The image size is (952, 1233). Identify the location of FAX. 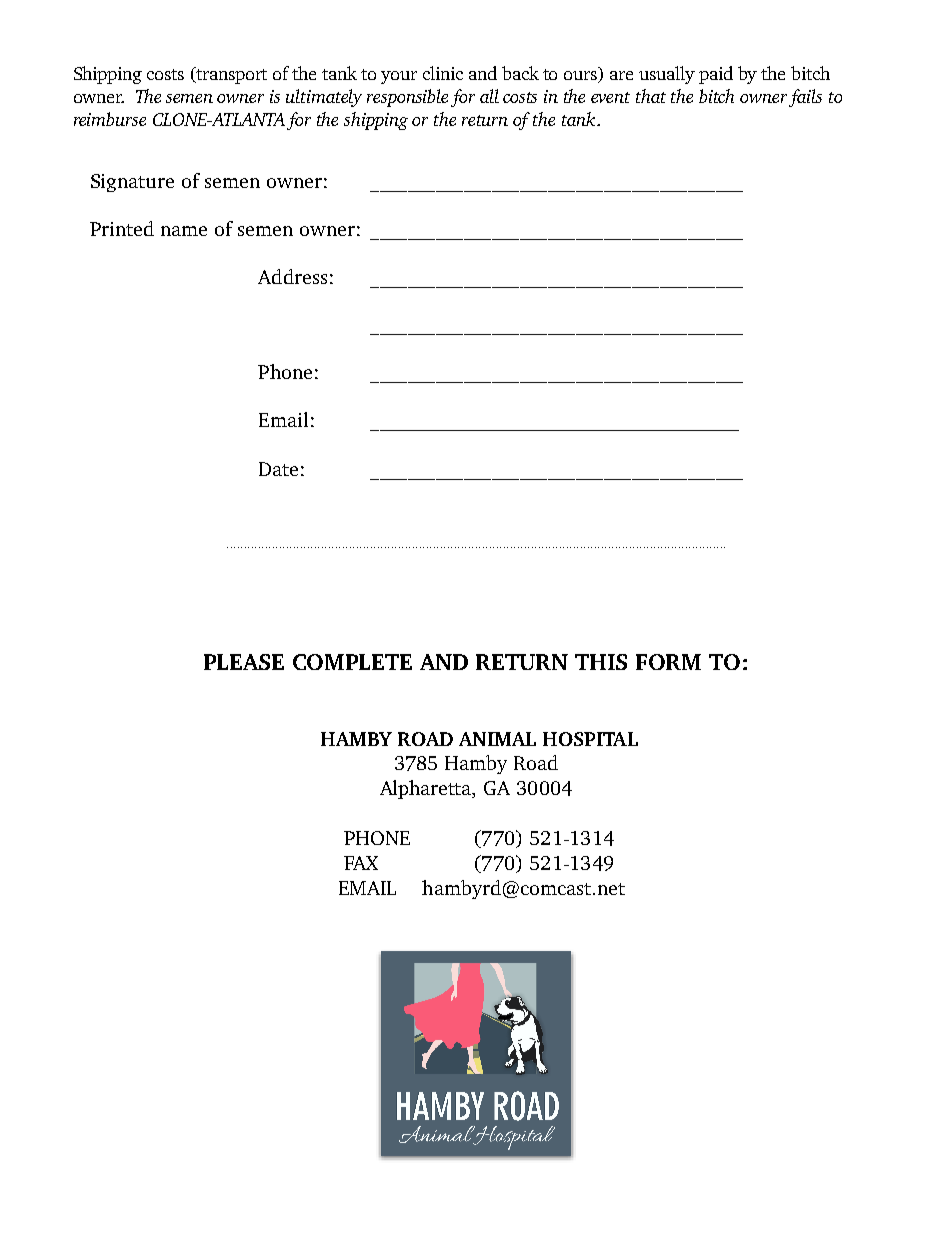
(361, 863).
